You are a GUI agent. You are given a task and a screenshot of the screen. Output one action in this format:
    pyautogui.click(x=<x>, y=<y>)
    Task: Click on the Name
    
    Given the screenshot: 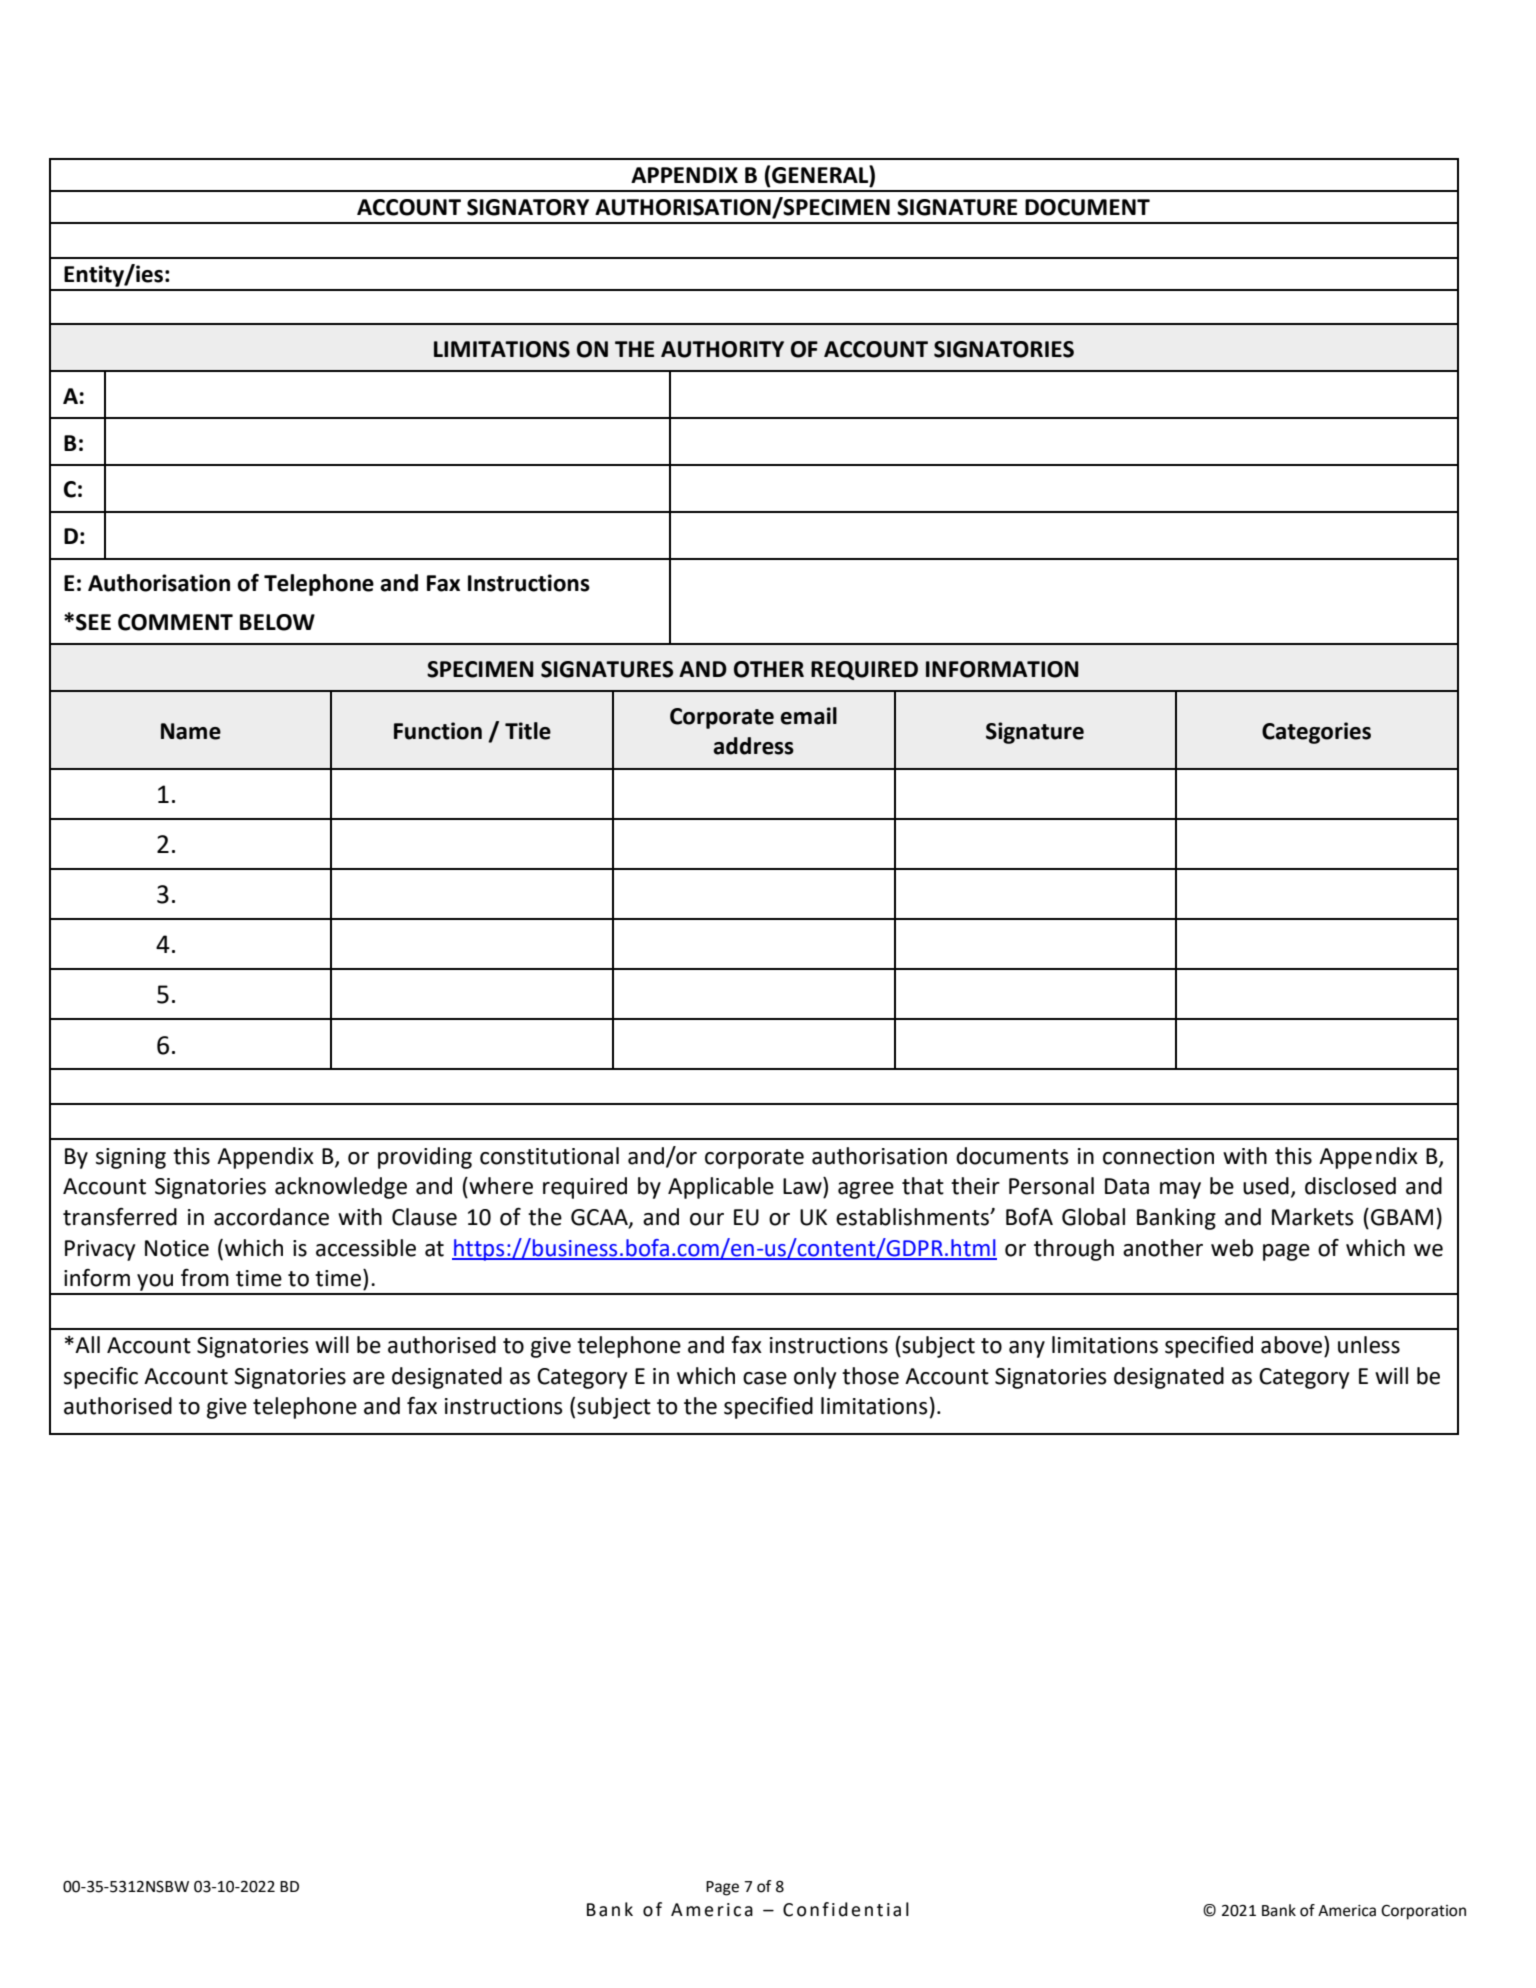 What is the action you would take?
    pyautogui.click(x=191, y=731)
